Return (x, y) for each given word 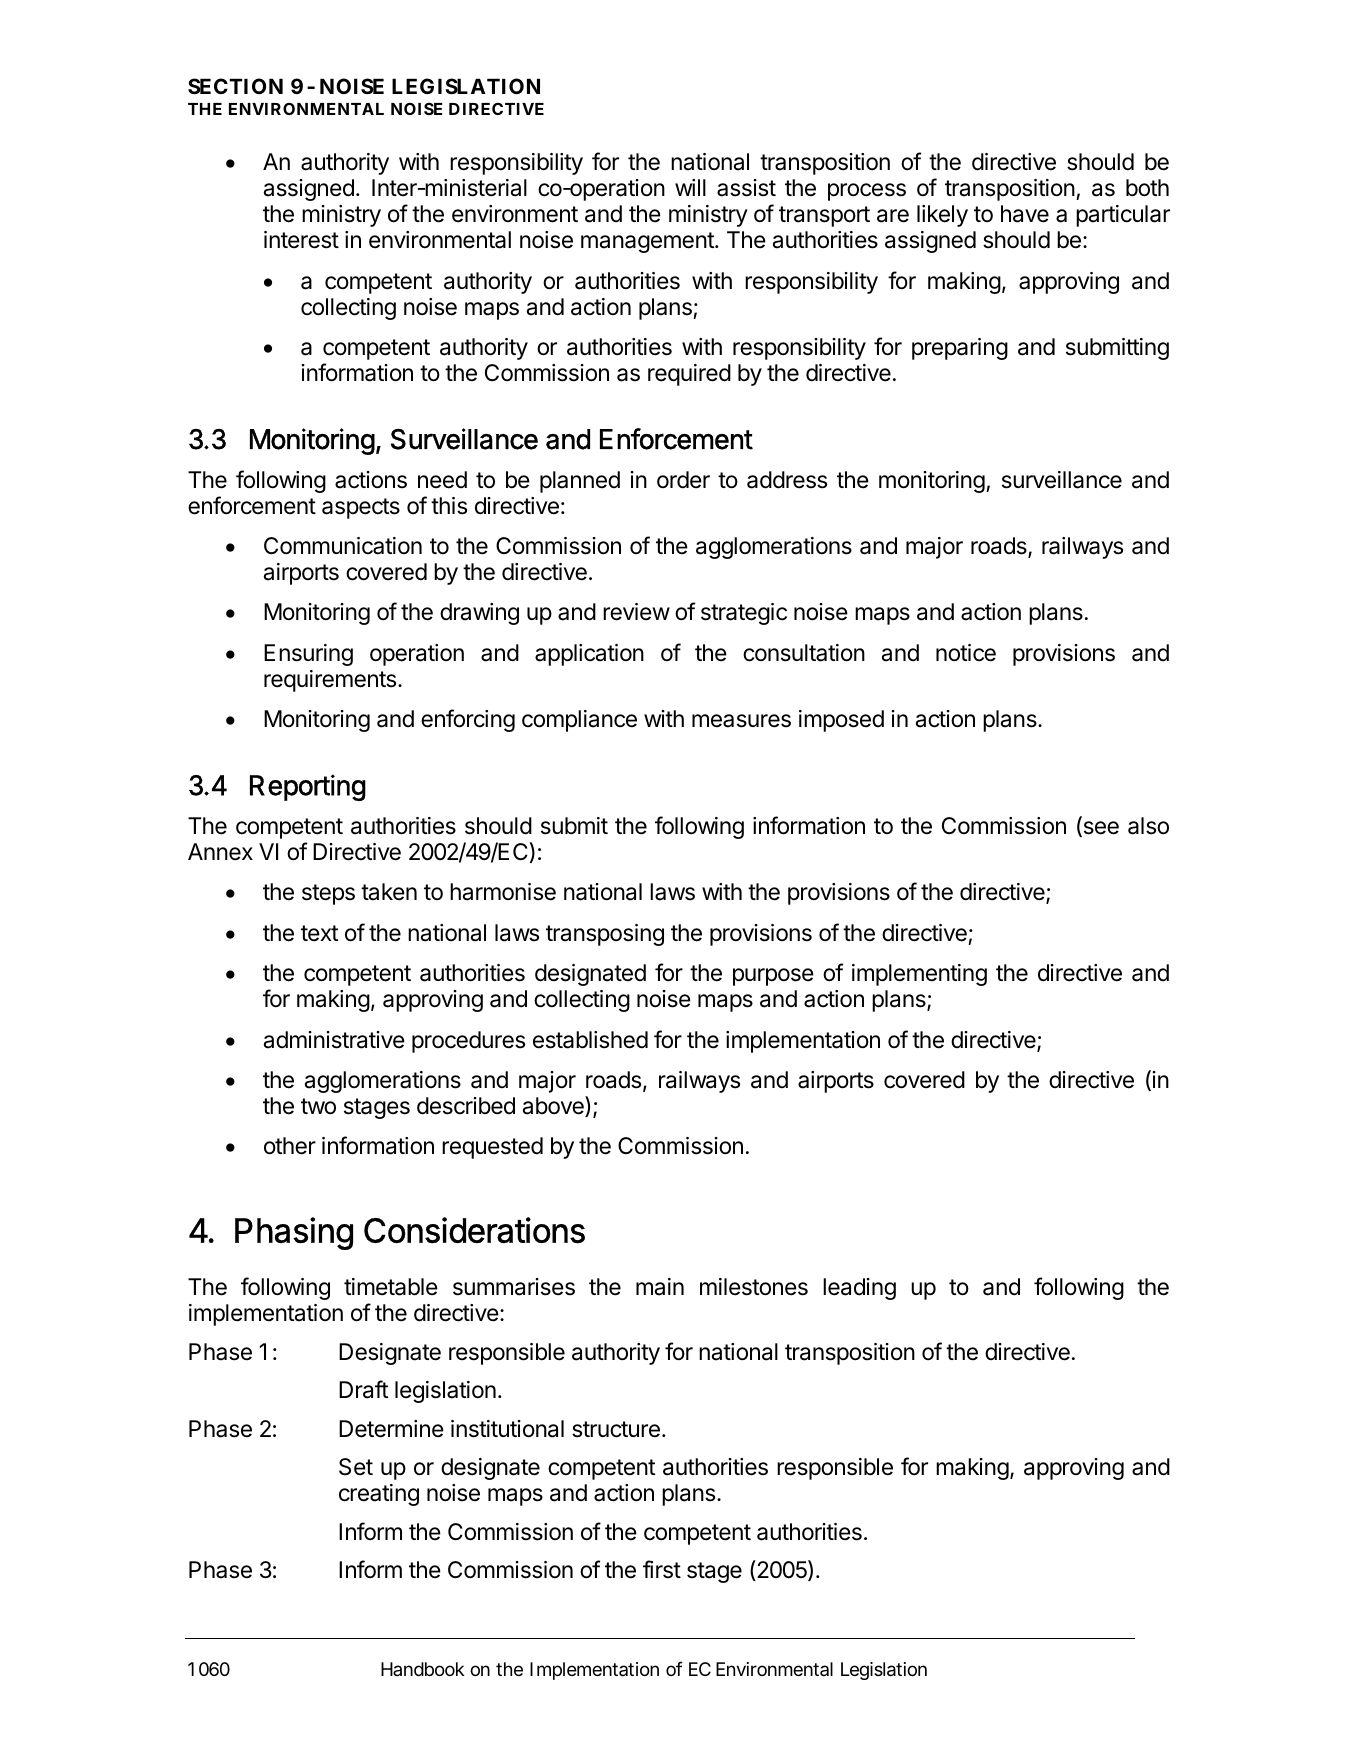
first (662, 1569)
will (690, 187)
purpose (773, 977)
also (1148, 826)
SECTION (235, 86)
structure (616, 1429)
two (318, 1106)
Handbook (422, 1669)
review (636, 612)
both (1147, 188)
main (660, 1287)
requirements (330, 681)
